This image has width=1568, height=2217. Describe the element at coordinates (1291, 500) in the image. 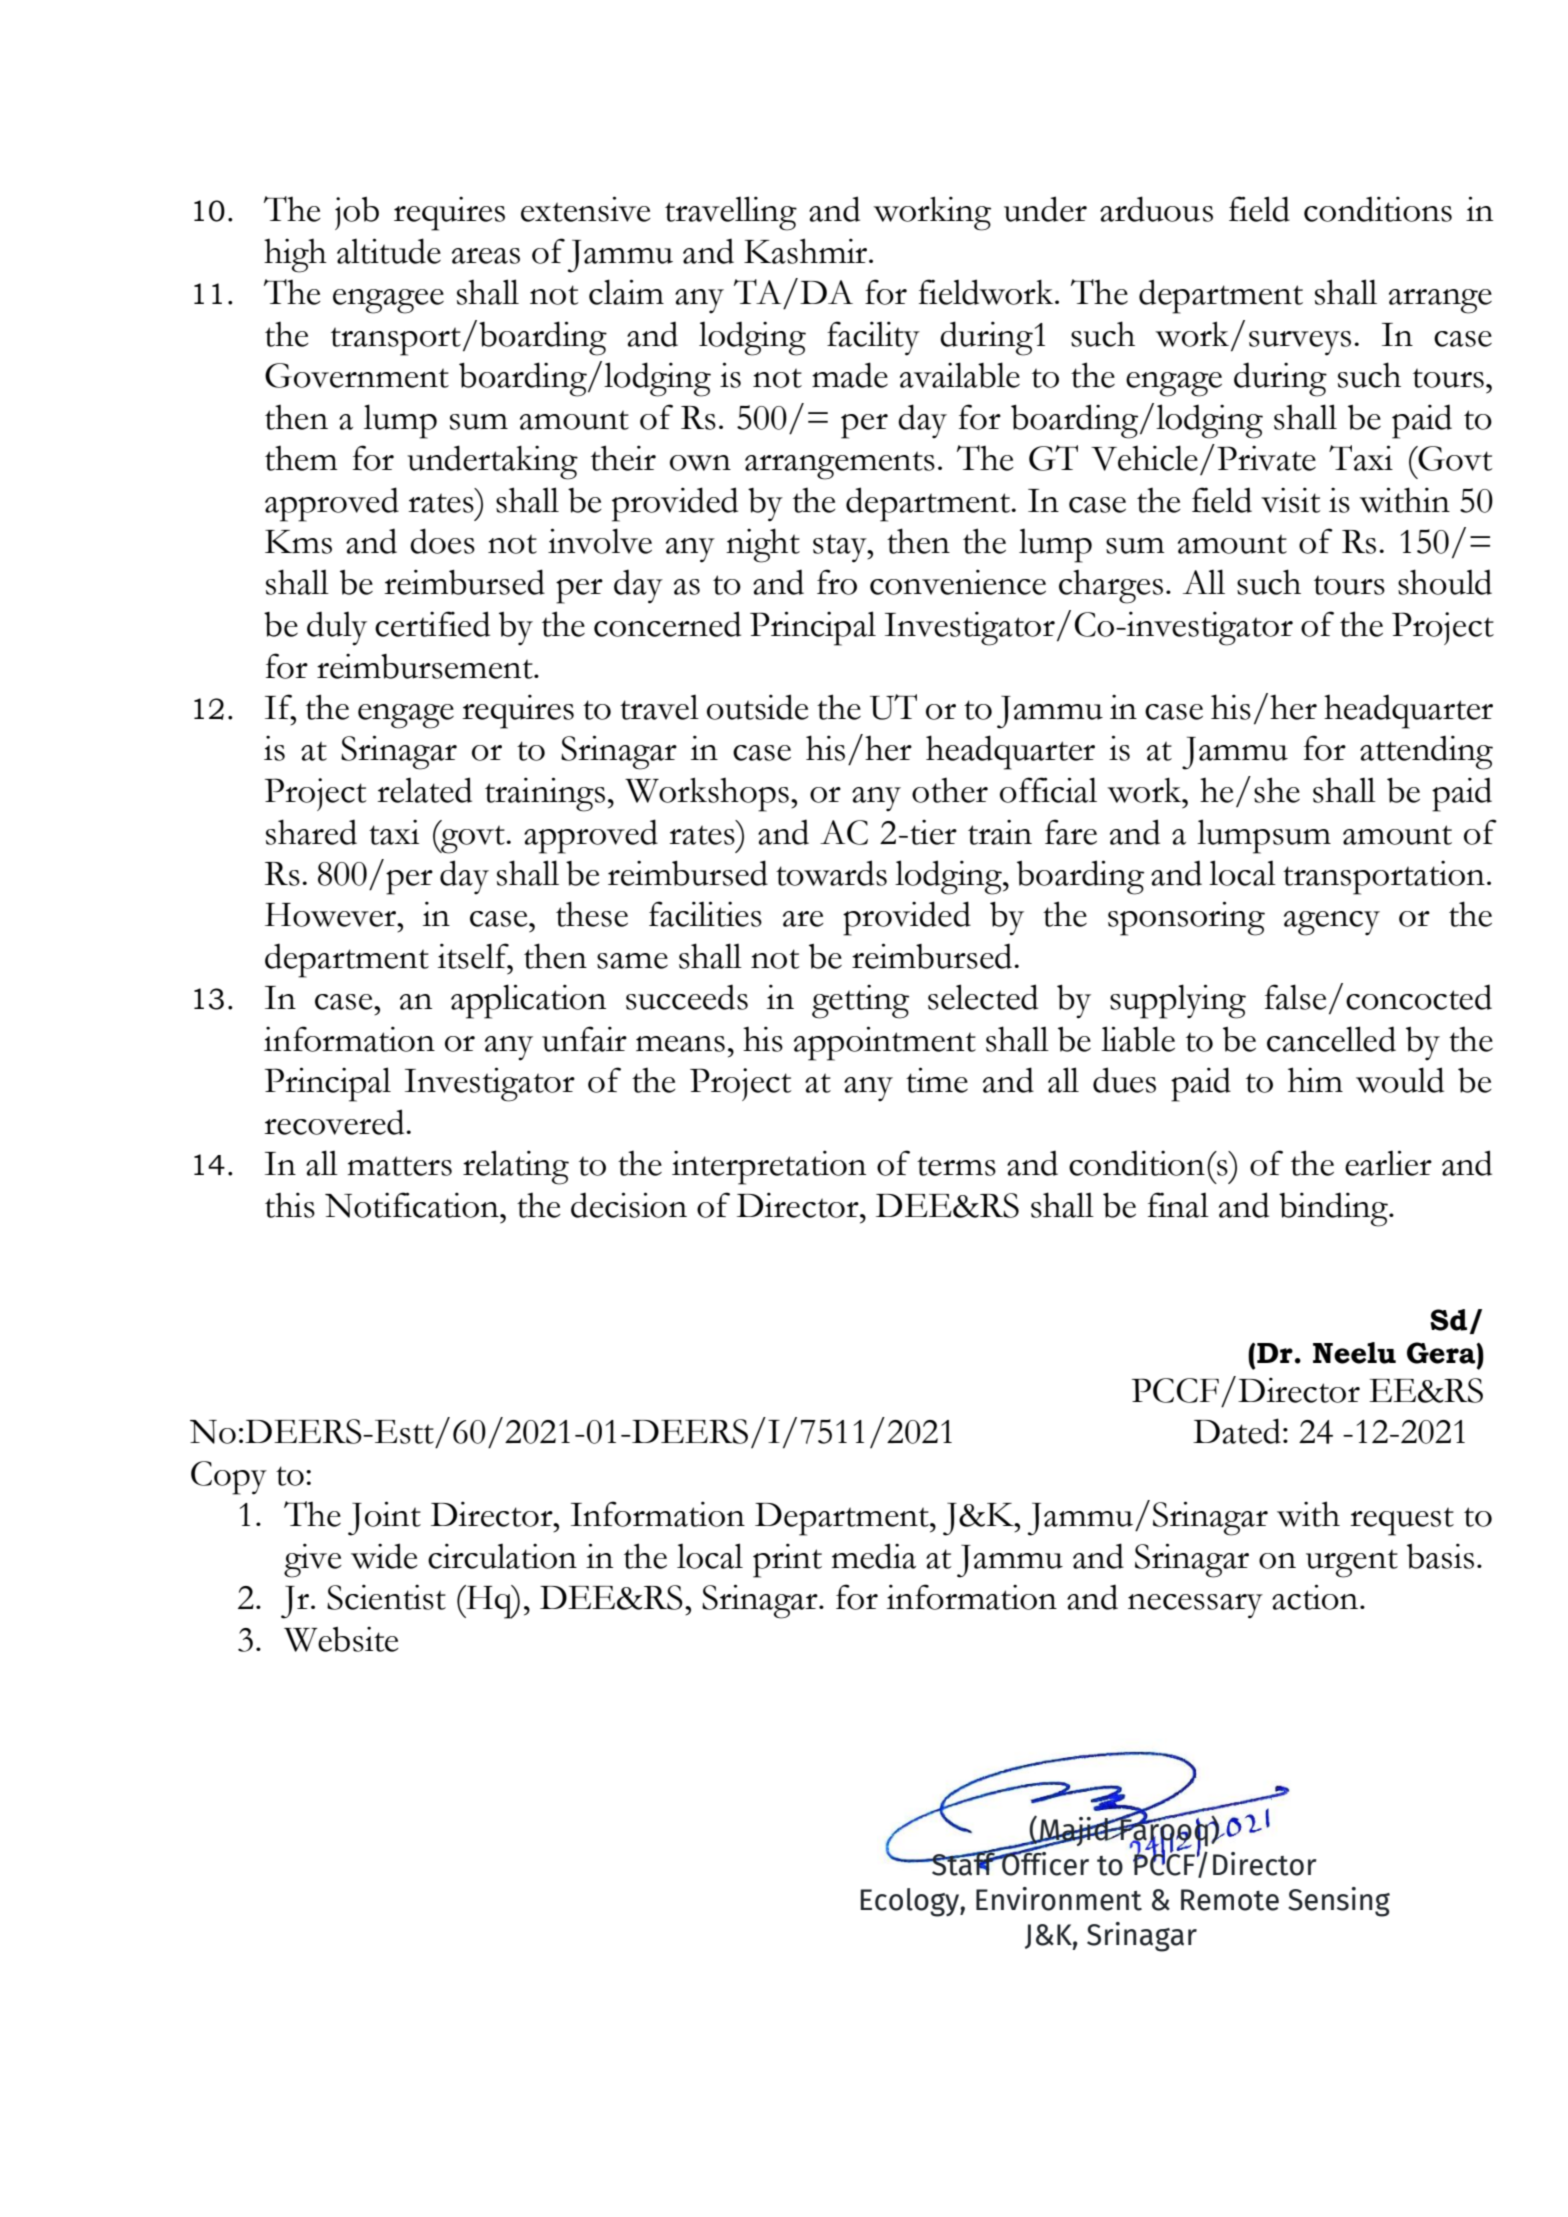

I see `visit` at that location.
